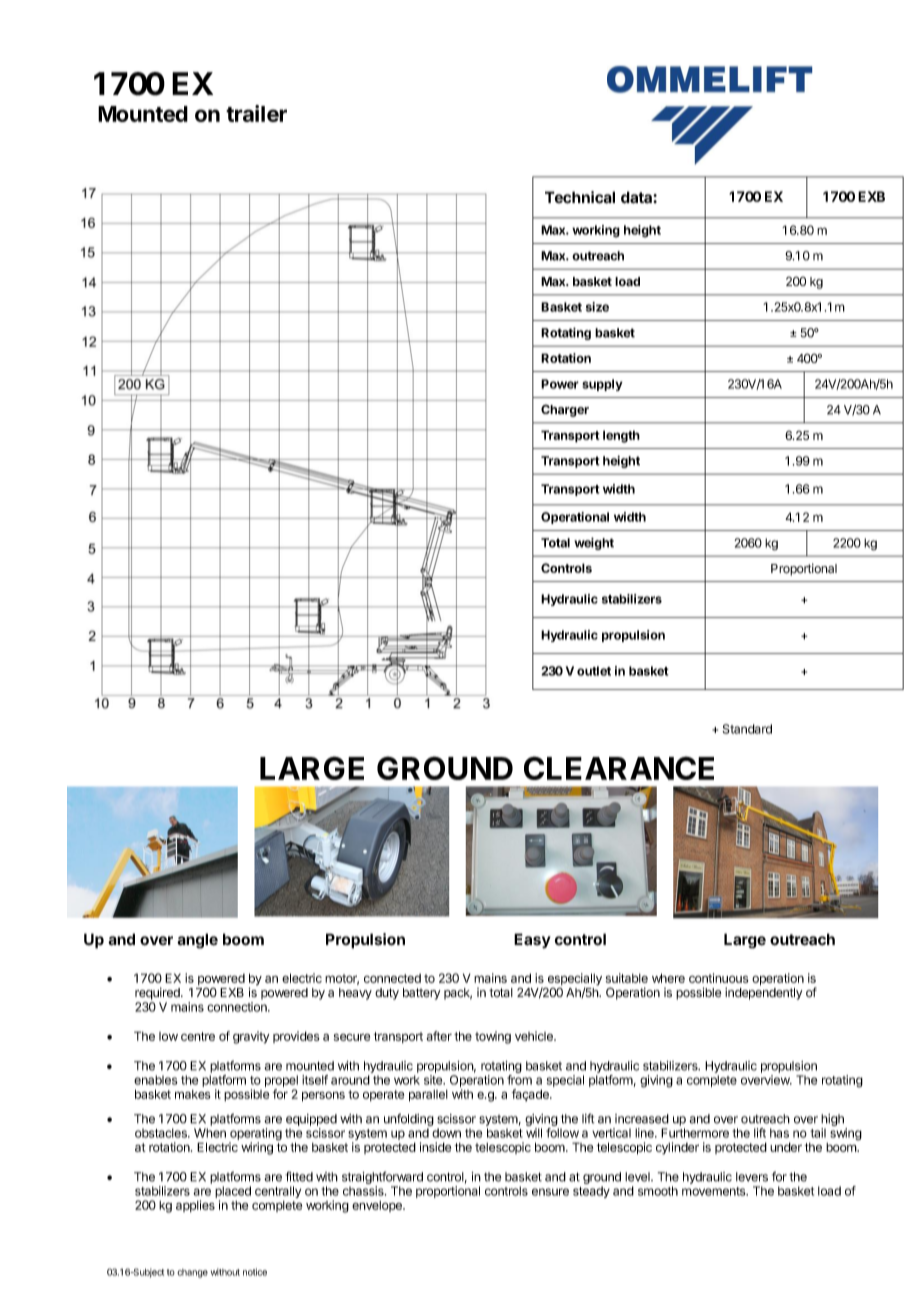  Describe the element at coordinates (197, 941) in the image. I see `angle` at that location.
